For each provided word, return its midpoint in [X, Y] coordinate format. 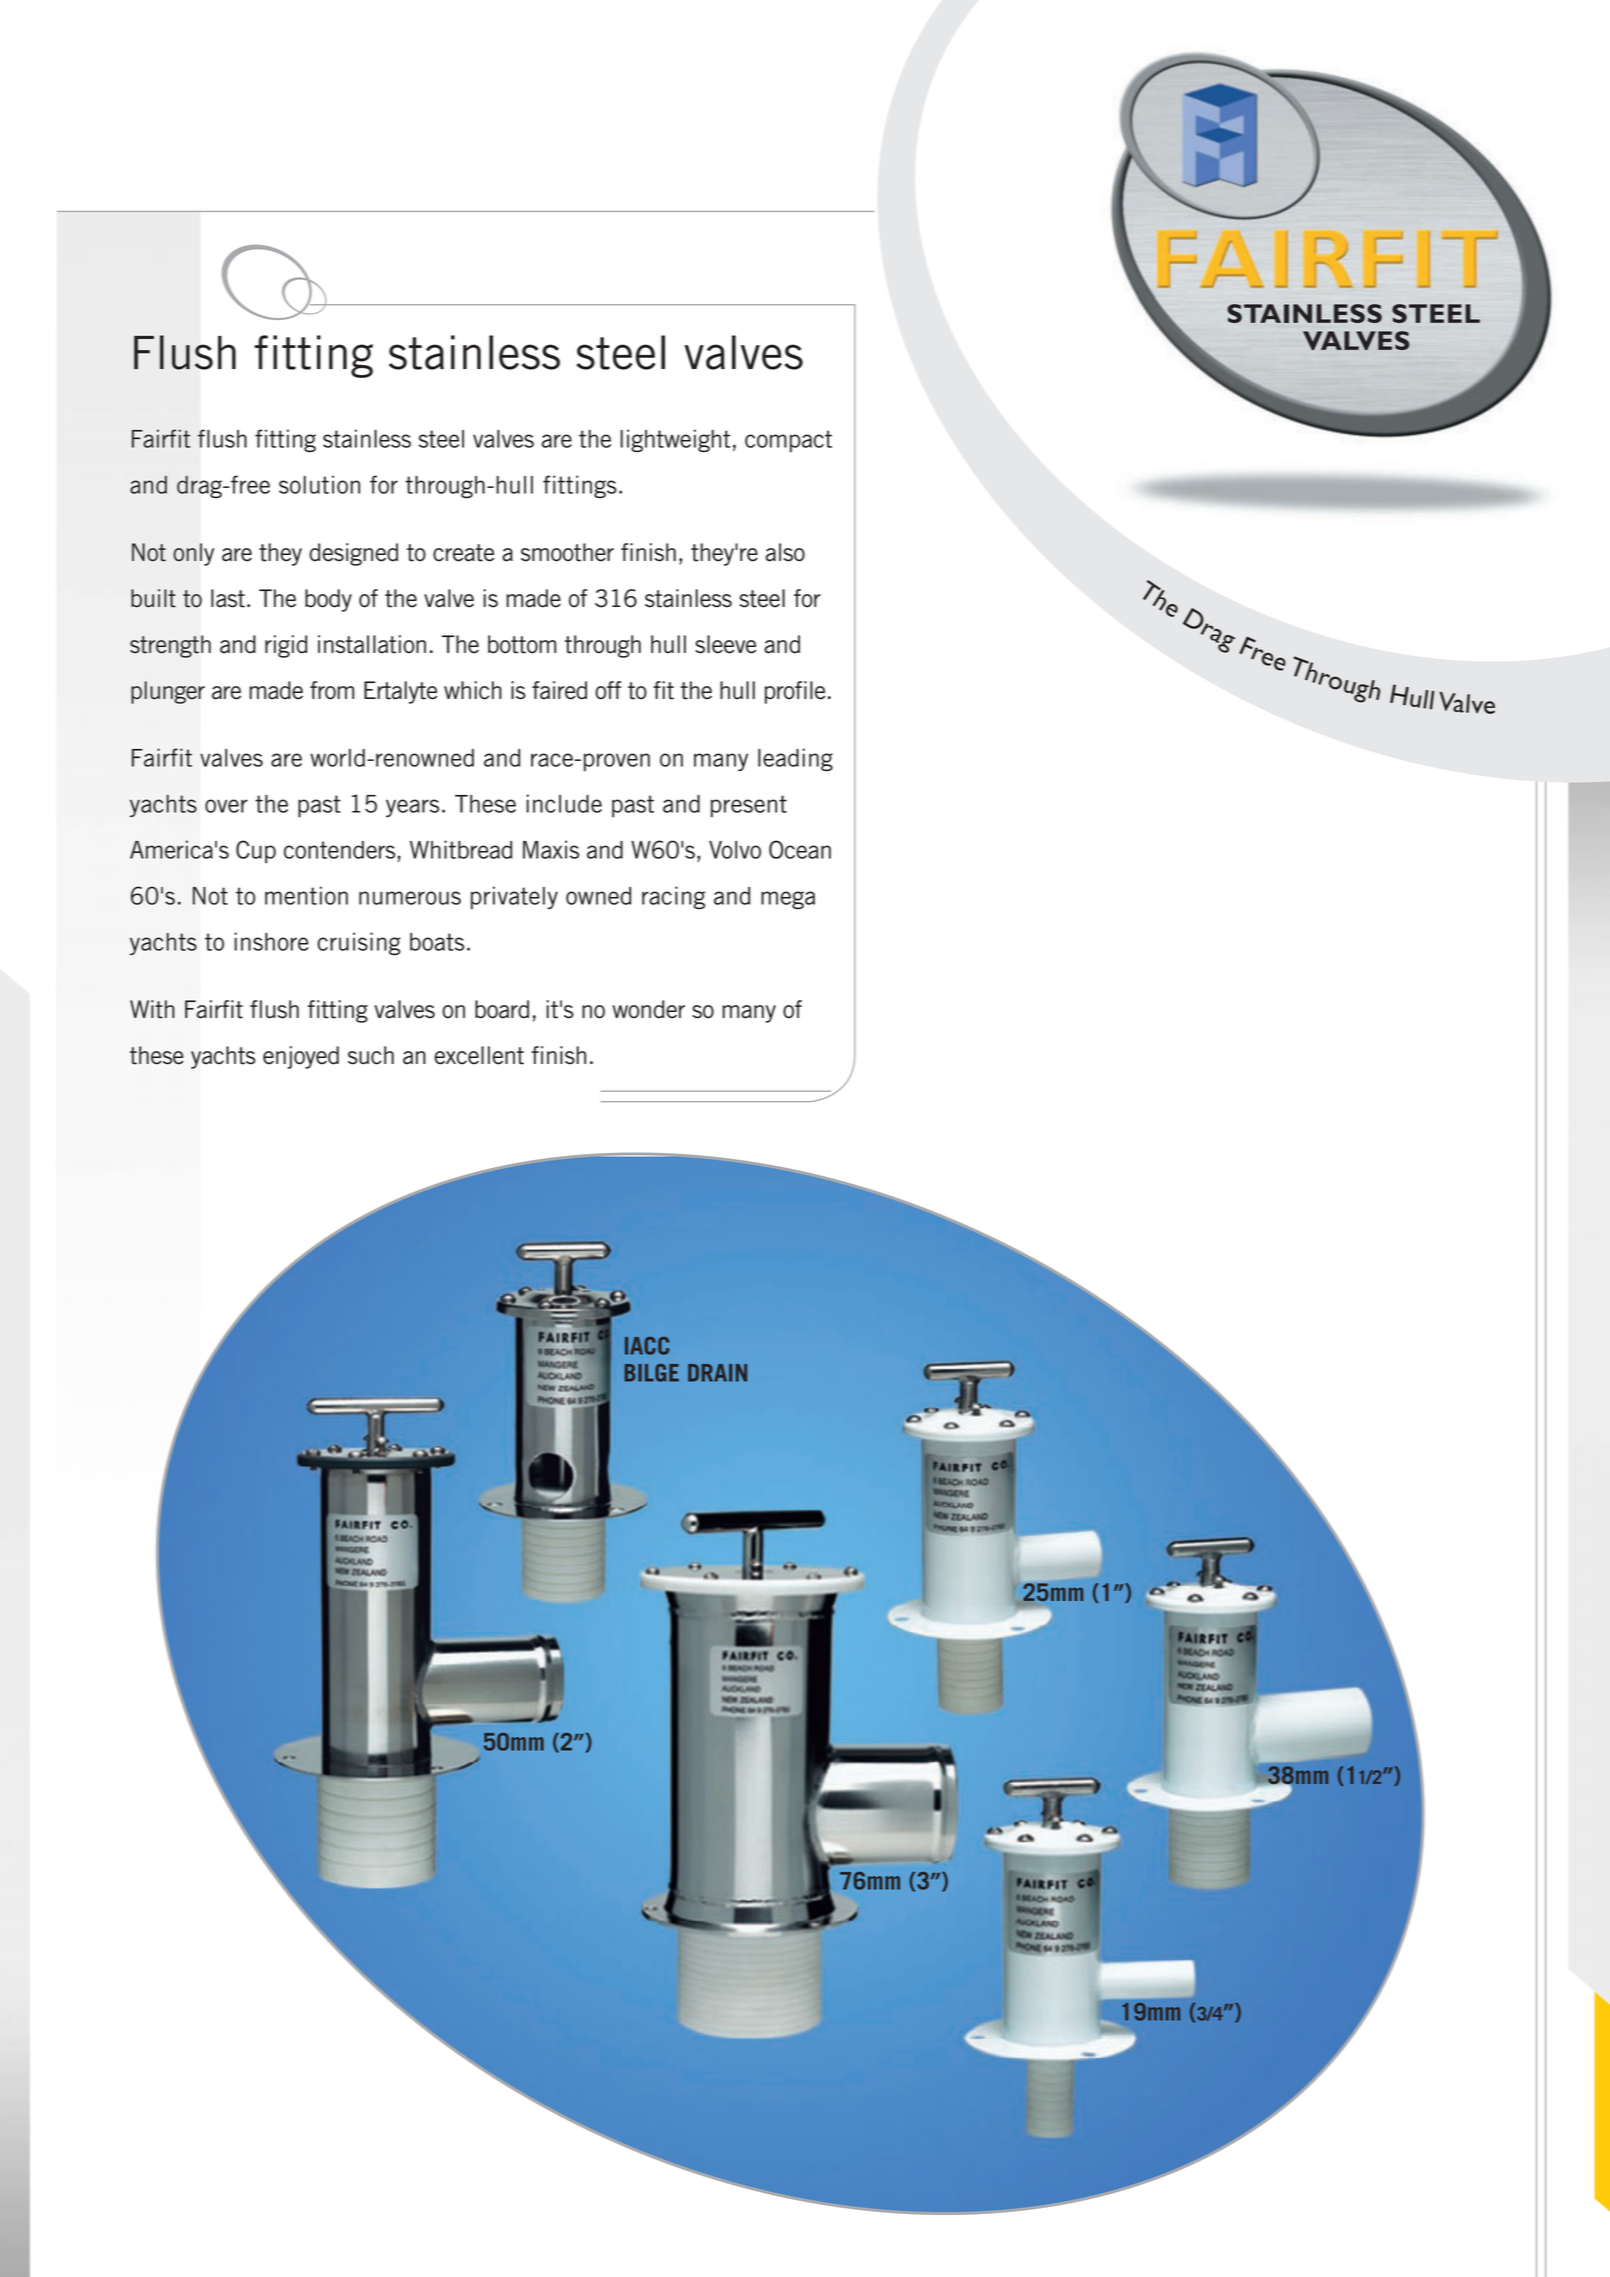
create [463, 553]
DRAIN [717, 1373]
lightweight [675, 440]
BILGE [652, 1373]
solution [319, 484]
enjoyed [301, 1057]
